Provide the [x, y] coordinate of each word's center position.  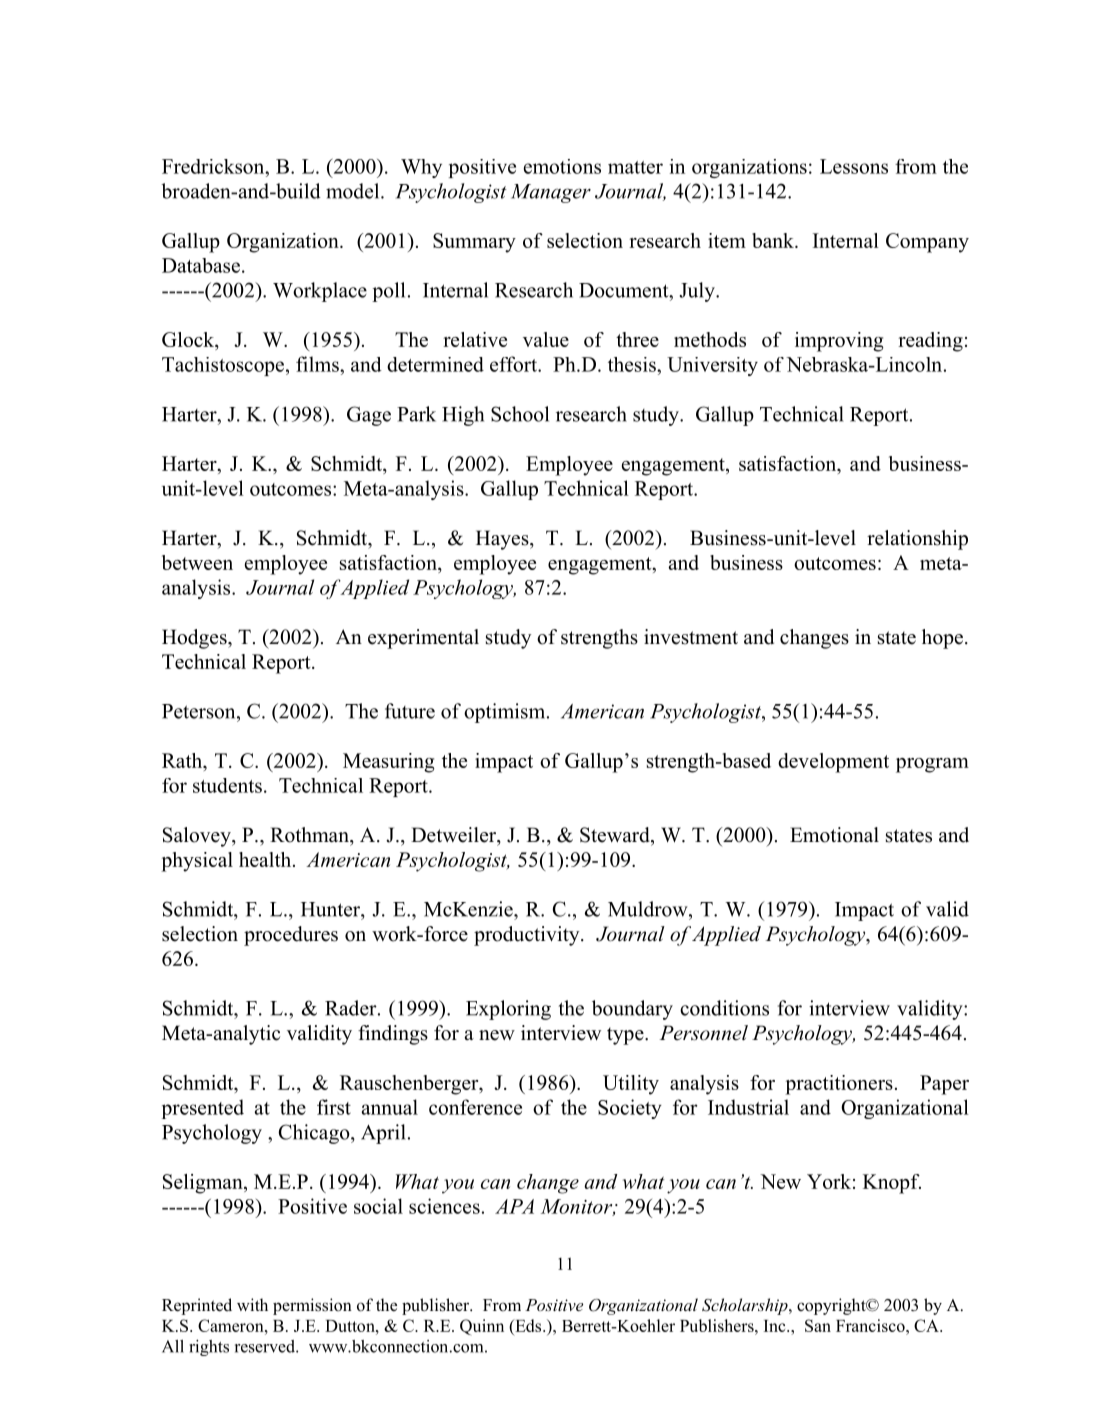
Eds [528, 1325]
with [252, 1304]
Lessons [854, 166]
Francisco [871, 1325]
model [354, 191]
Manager [551, 193]
